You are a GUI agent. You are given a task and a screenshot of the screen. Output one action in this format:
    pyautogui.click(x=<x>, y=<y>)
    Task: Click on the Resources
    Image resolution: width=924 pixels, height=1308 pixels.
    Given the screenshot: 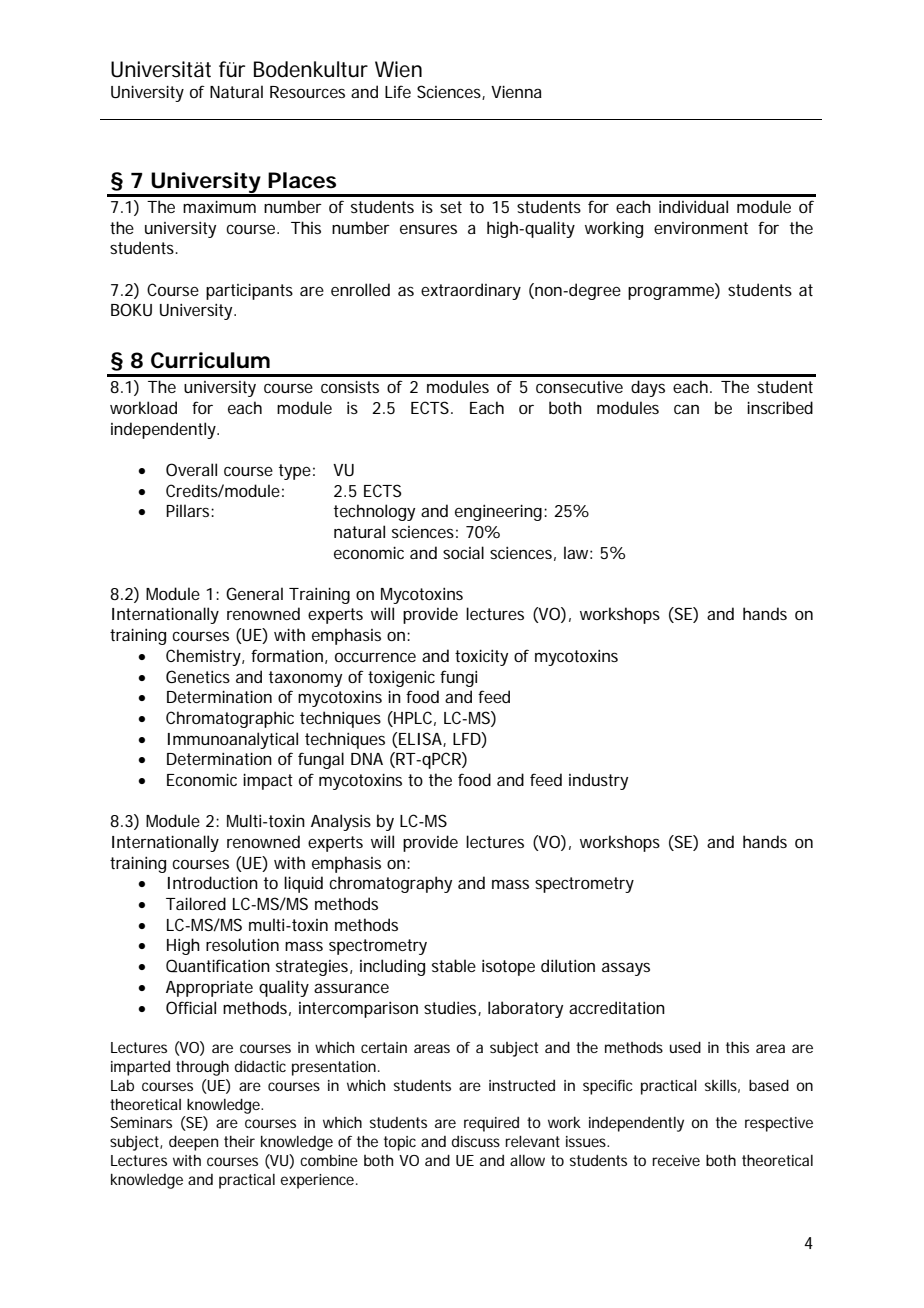 What is the action you would take?
    pyautogui.click(x=307, y=92)
